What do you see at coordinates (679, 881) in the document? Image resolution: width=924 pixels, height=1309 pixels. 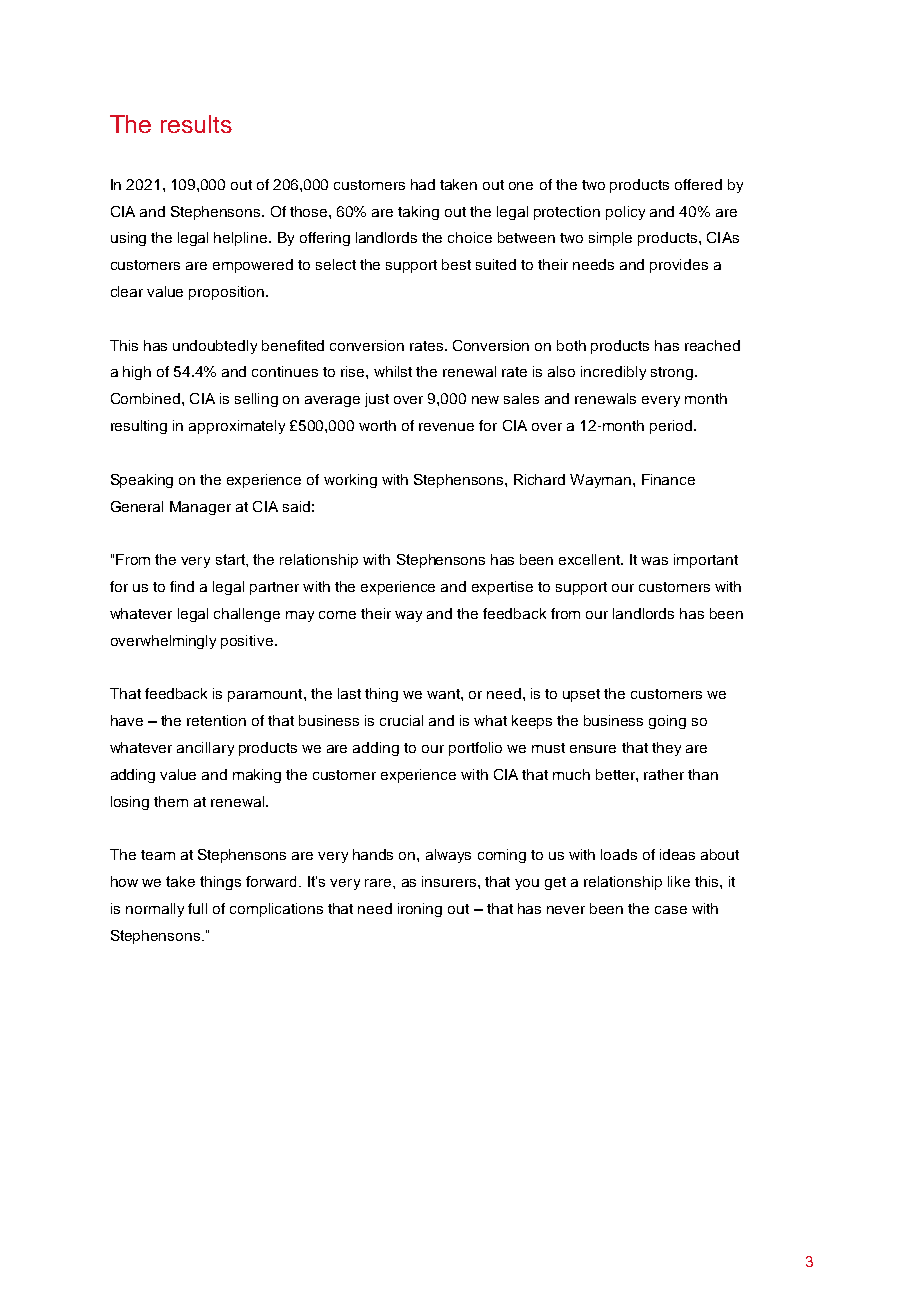 I see `like` at bounding box center [679, 881].
